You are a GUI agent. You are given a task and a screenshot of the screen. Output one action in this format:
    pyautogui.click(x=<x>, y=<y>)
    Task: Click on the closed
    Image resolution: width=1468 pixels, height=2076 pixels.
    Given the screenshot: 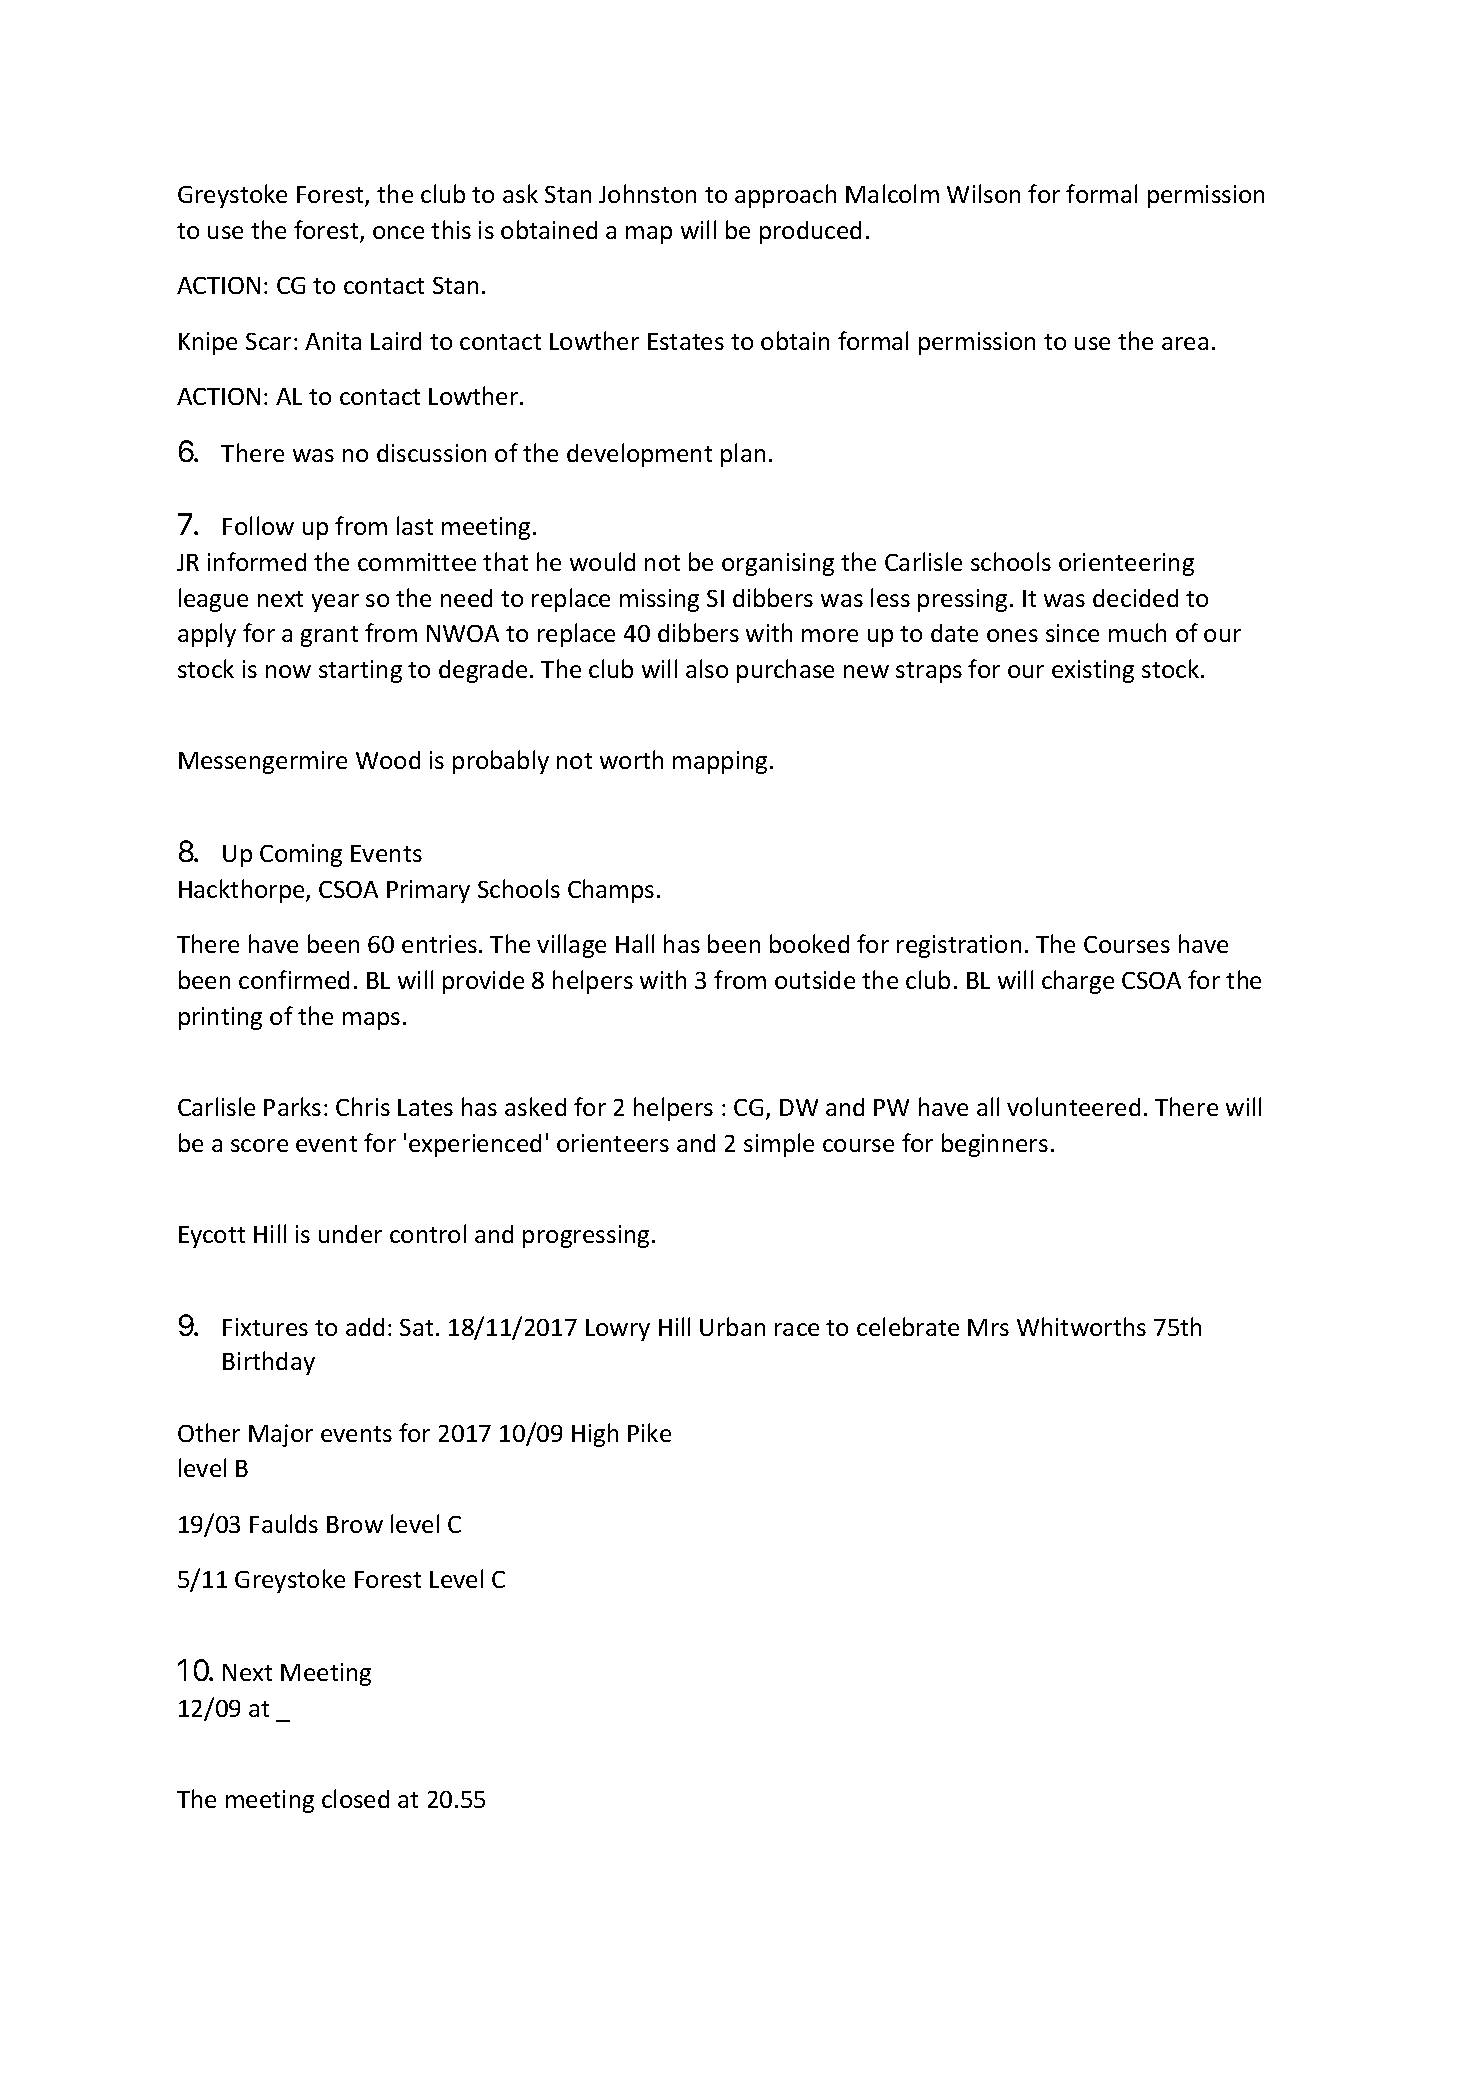 What is the action you would take?
    pyautogui.click(x=355, y=1798)
